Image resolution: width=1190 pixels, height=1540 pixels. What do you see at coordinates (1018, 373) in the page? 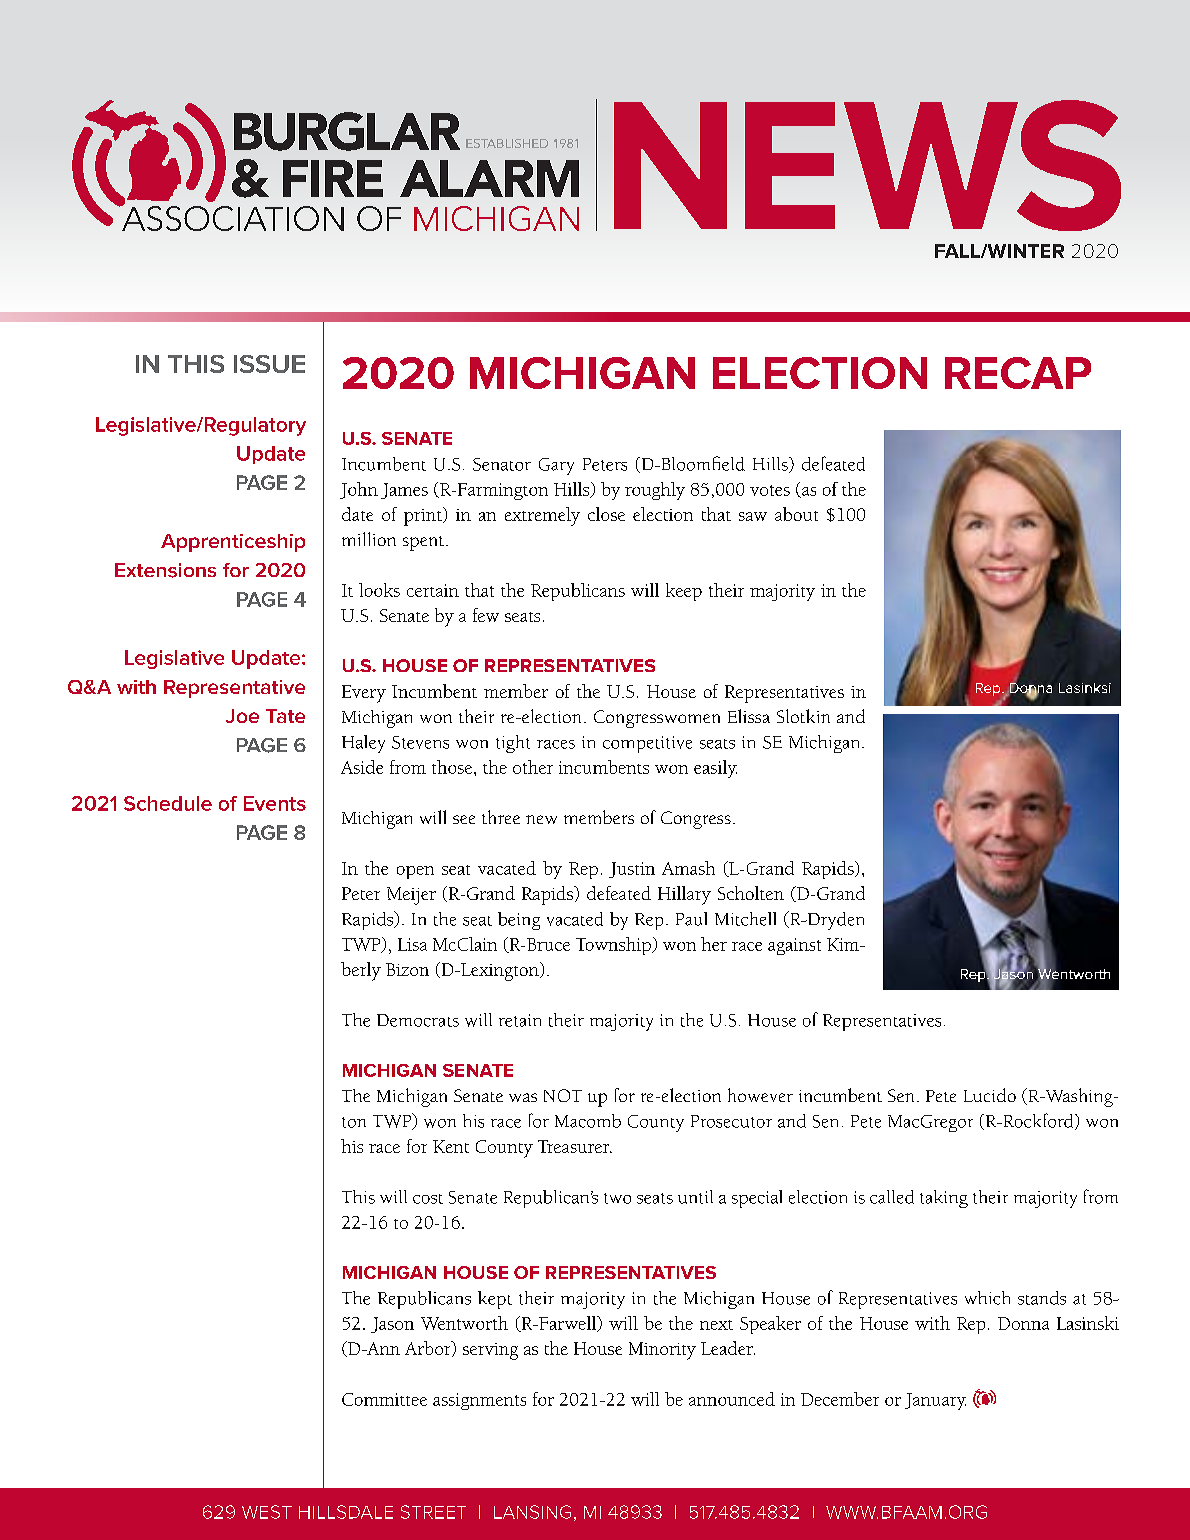
I see `RECAP` at bounding box center [1018, 373].
